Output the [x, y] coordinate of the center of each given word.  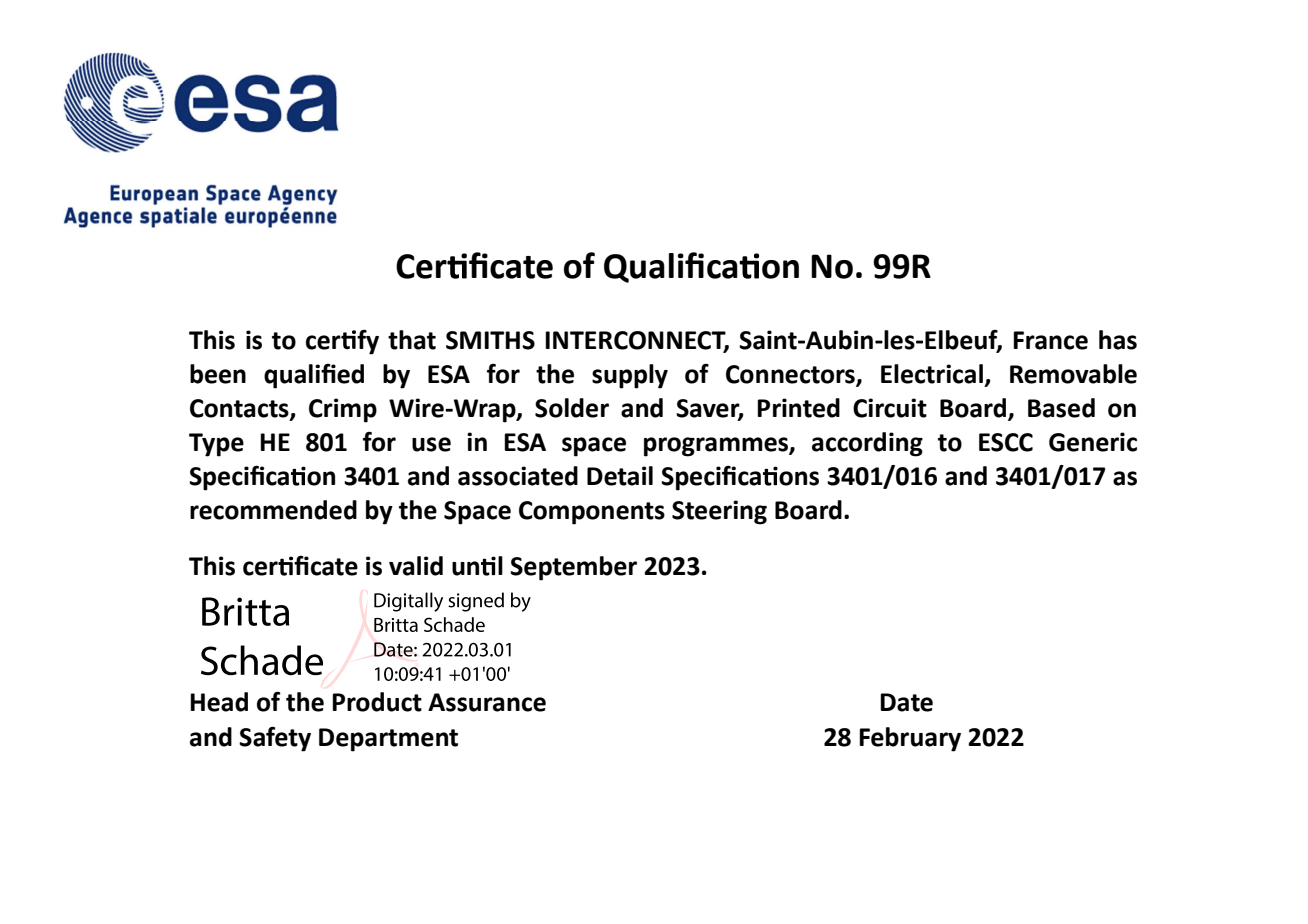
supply [630, 376]
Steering [719, 512]
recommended [273, 510]
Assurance [487, 702]
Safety [275, 739]
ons [798, 477]
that [412, 340]
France [1050, 340]
